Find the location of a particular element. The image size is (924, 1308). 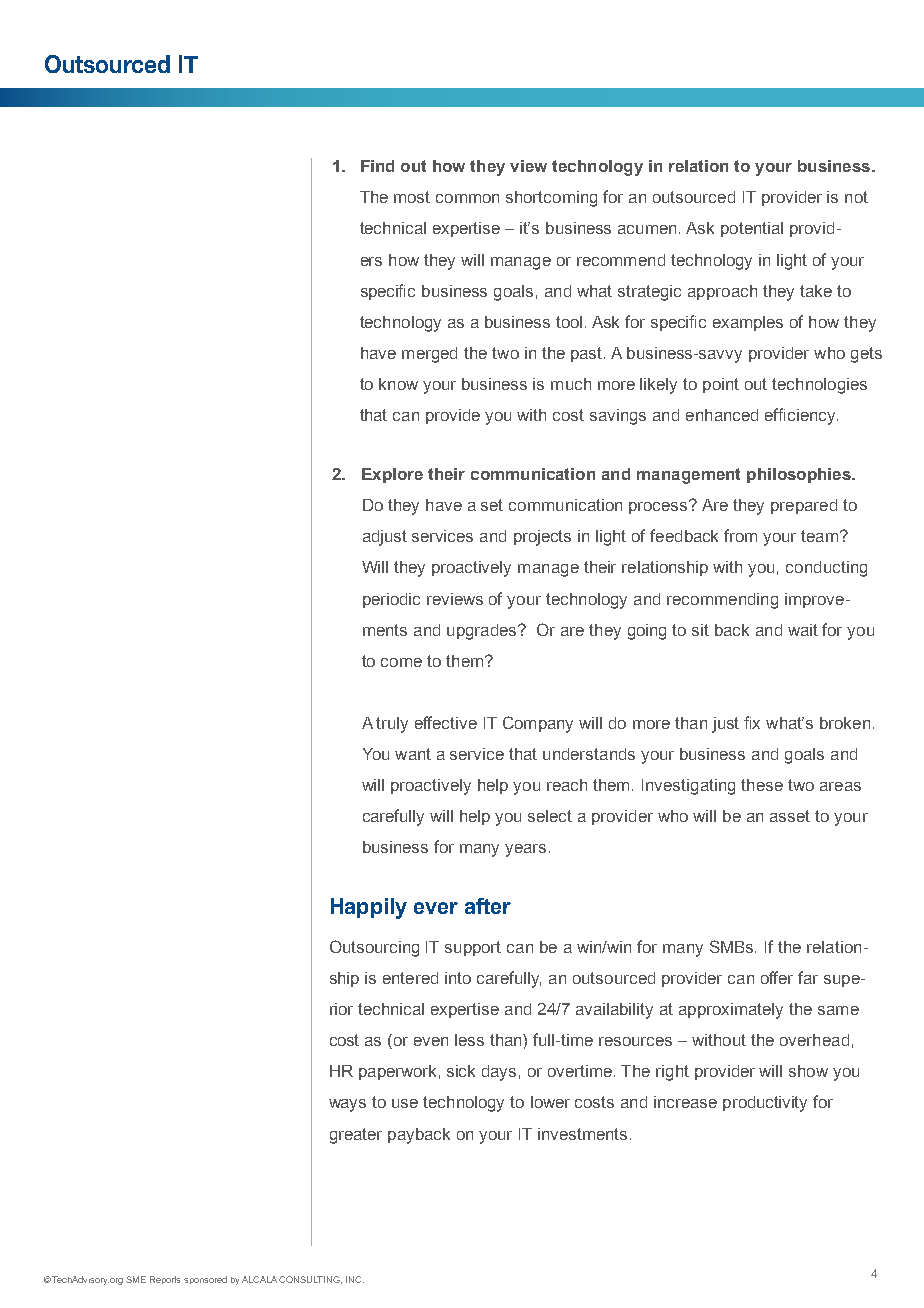

productivity is located at coordinates (765, 1104).
